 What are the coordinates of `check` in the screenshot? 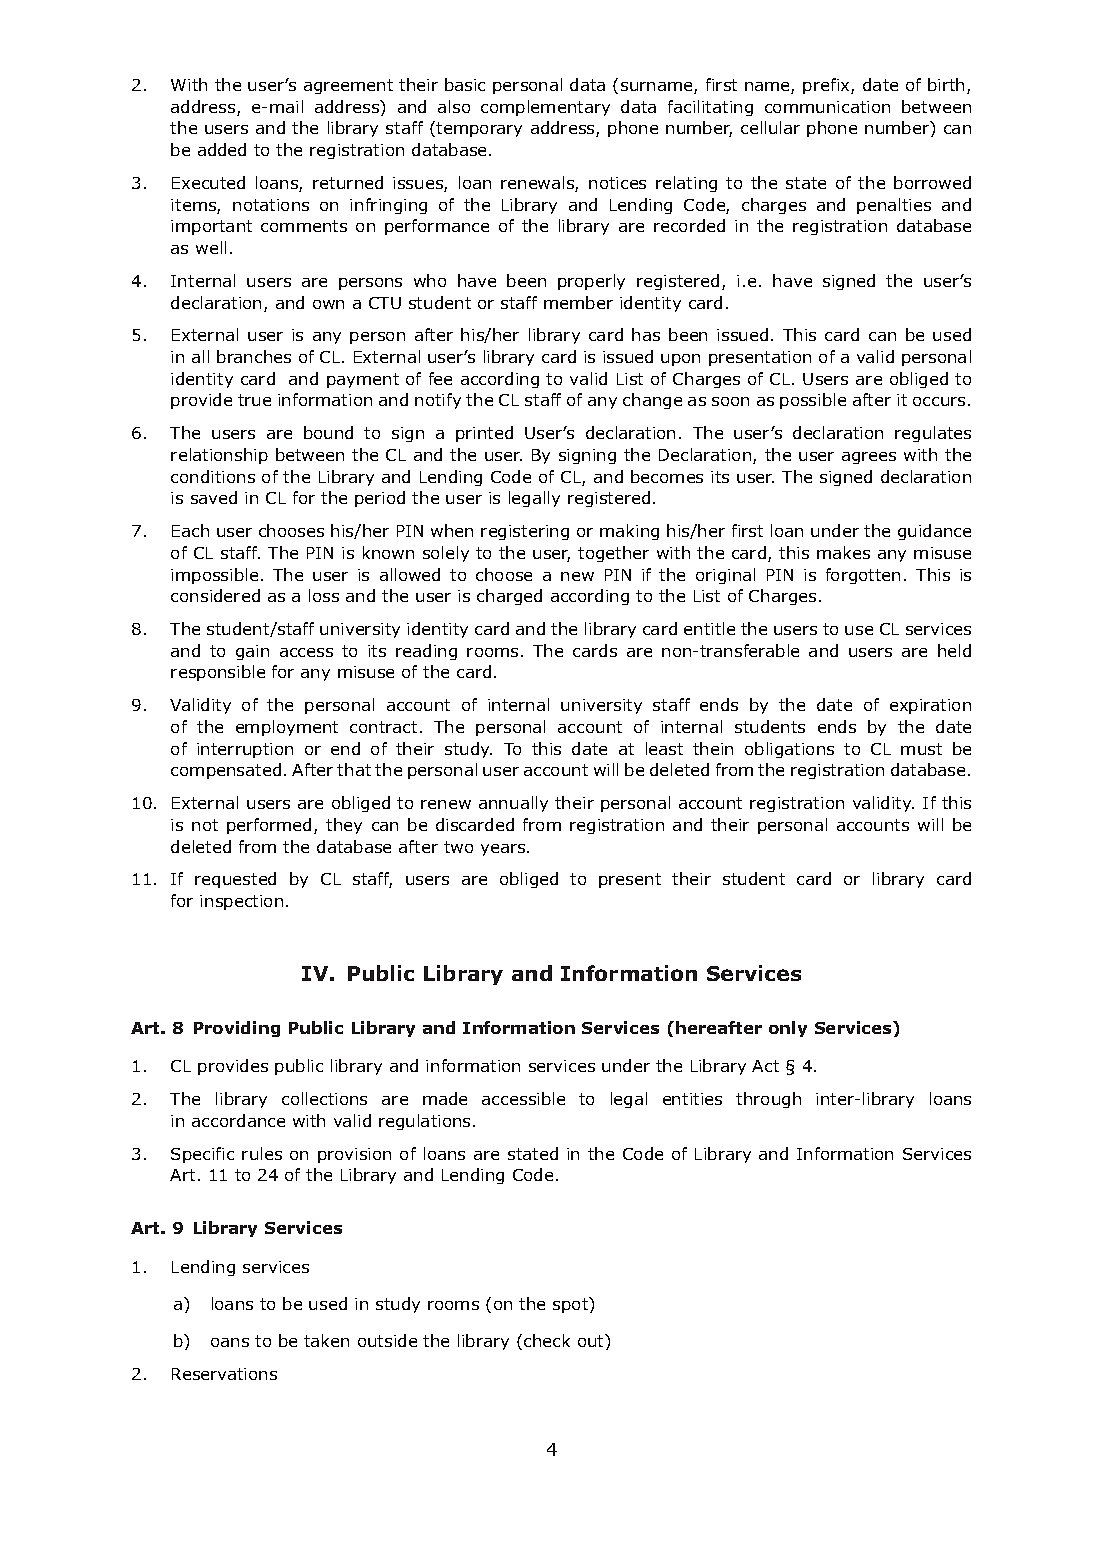 It's located at (547, 1340).
